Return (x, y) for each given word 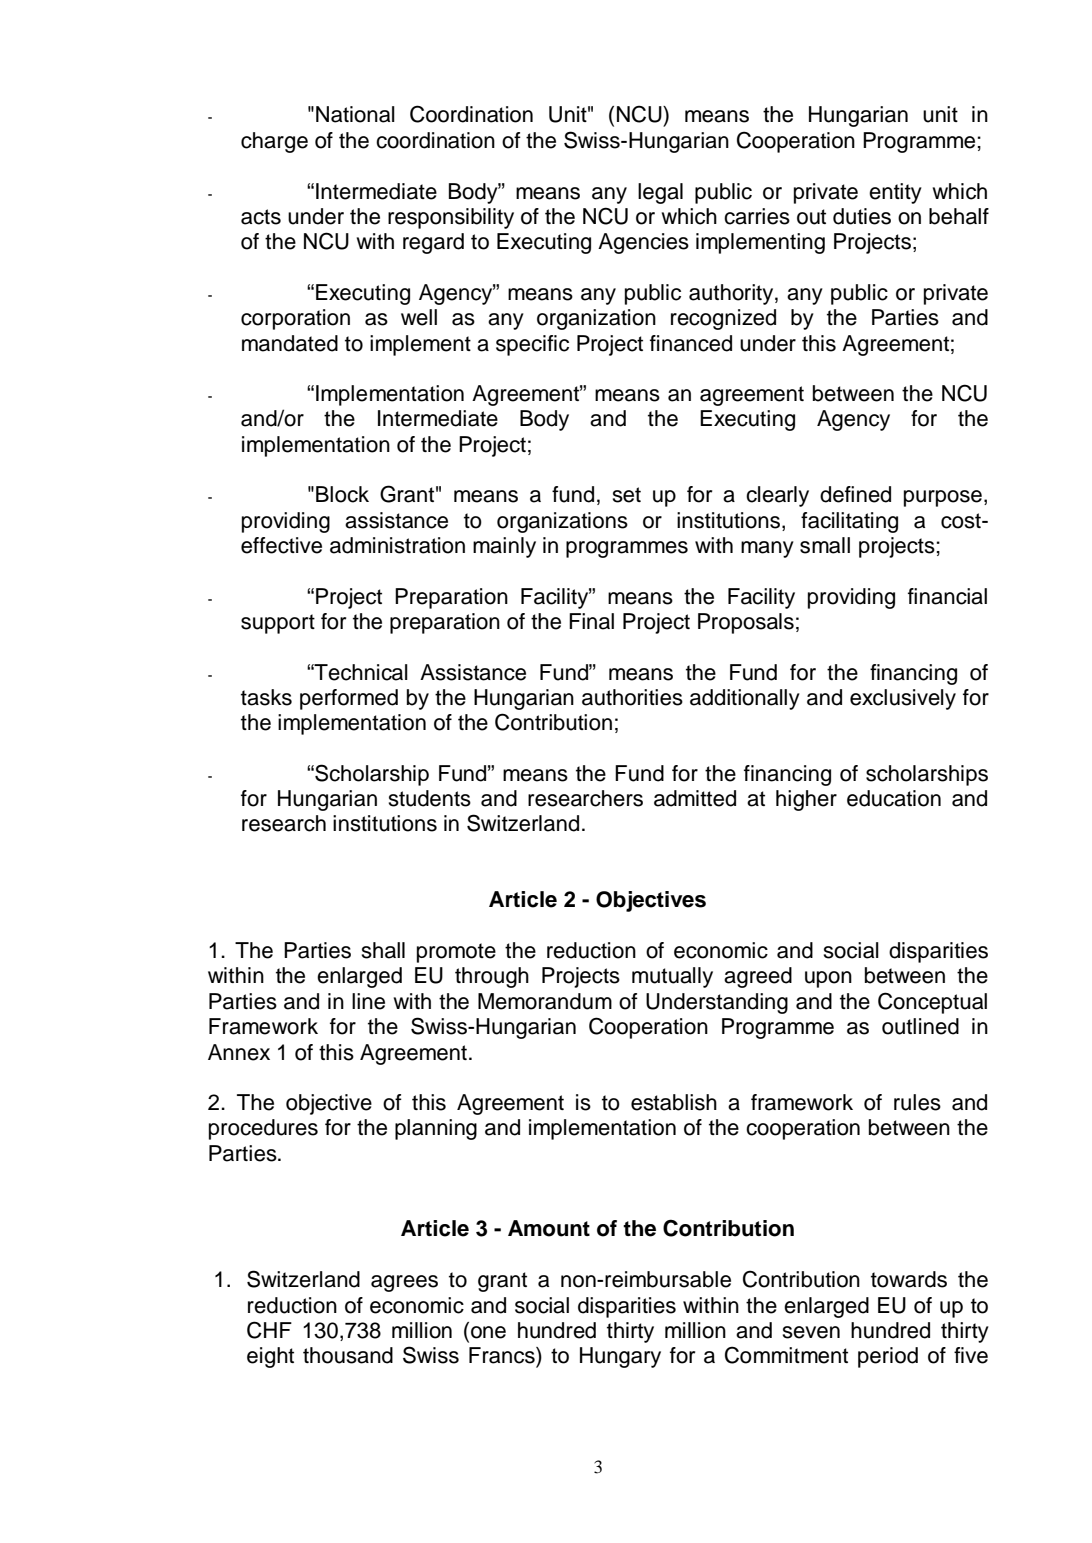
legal (660, 193)
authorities (632, 697)
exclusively (903, 699)
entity (895, 193)
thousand (348, 1355)
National (355, 114)
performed (349, 699)
